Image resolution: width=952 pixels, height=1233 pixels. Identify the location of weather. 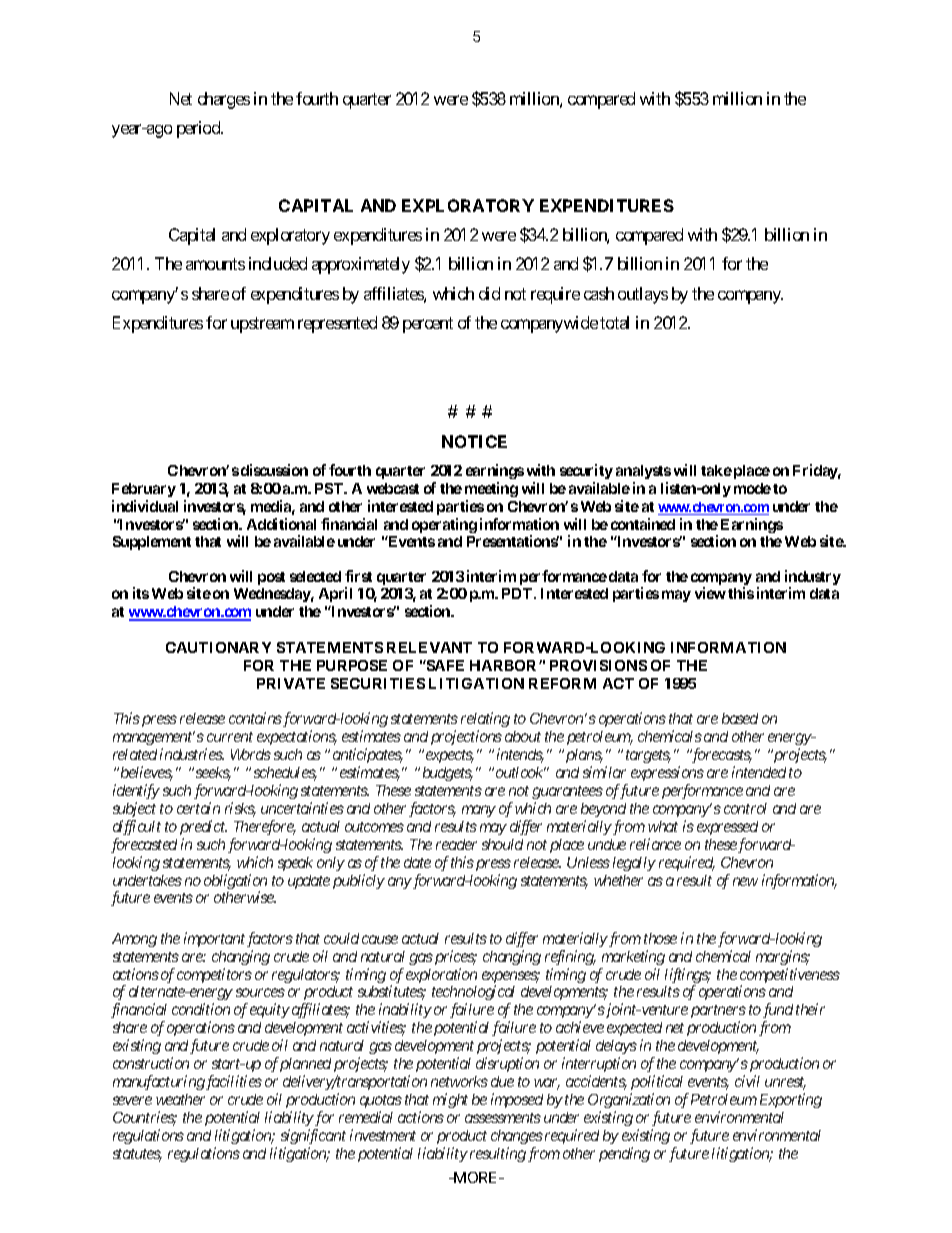
(180, 1099).
